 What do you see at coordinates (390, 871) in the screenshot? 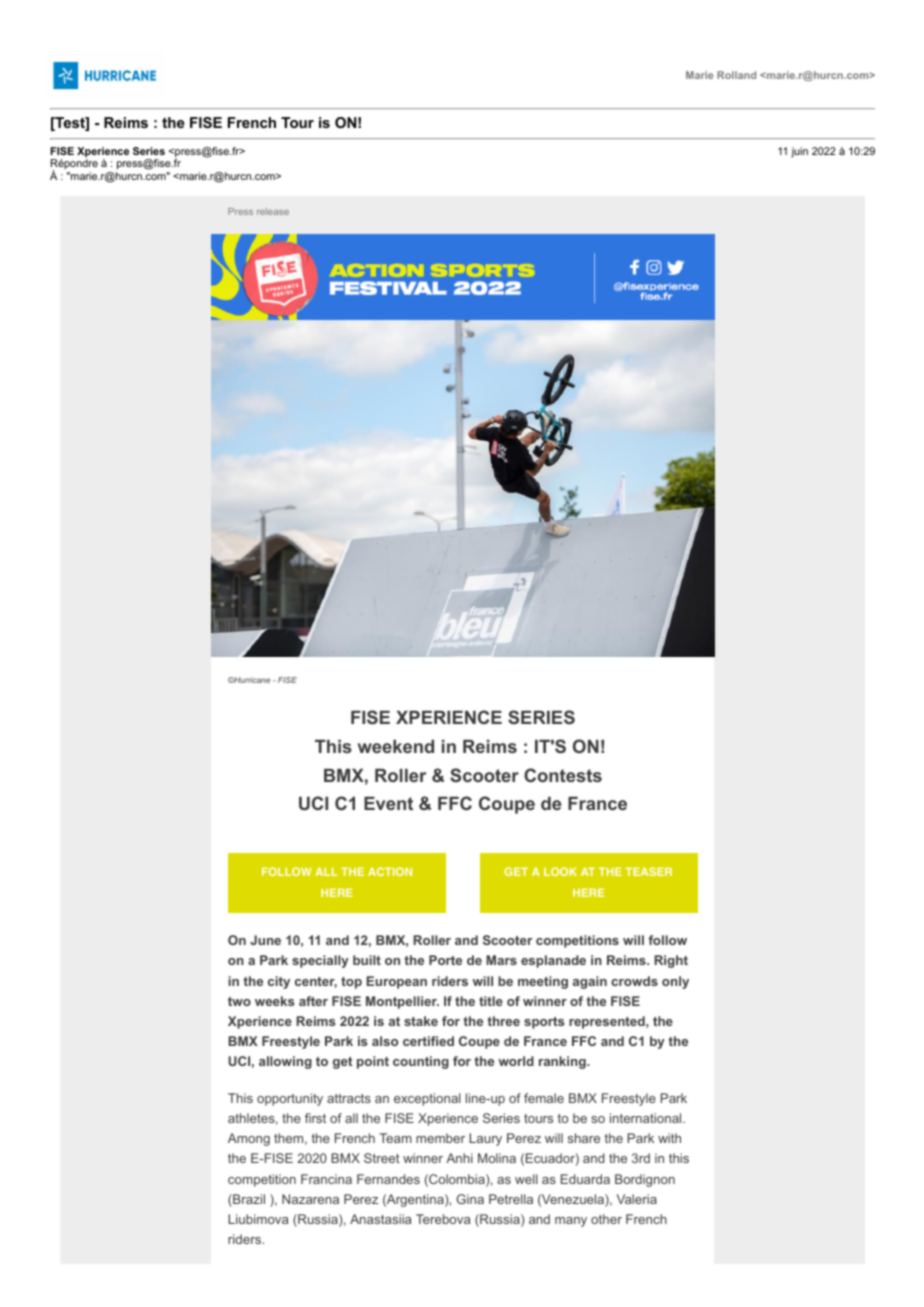
I see `ACTION` at bounding box center [390, 871].
